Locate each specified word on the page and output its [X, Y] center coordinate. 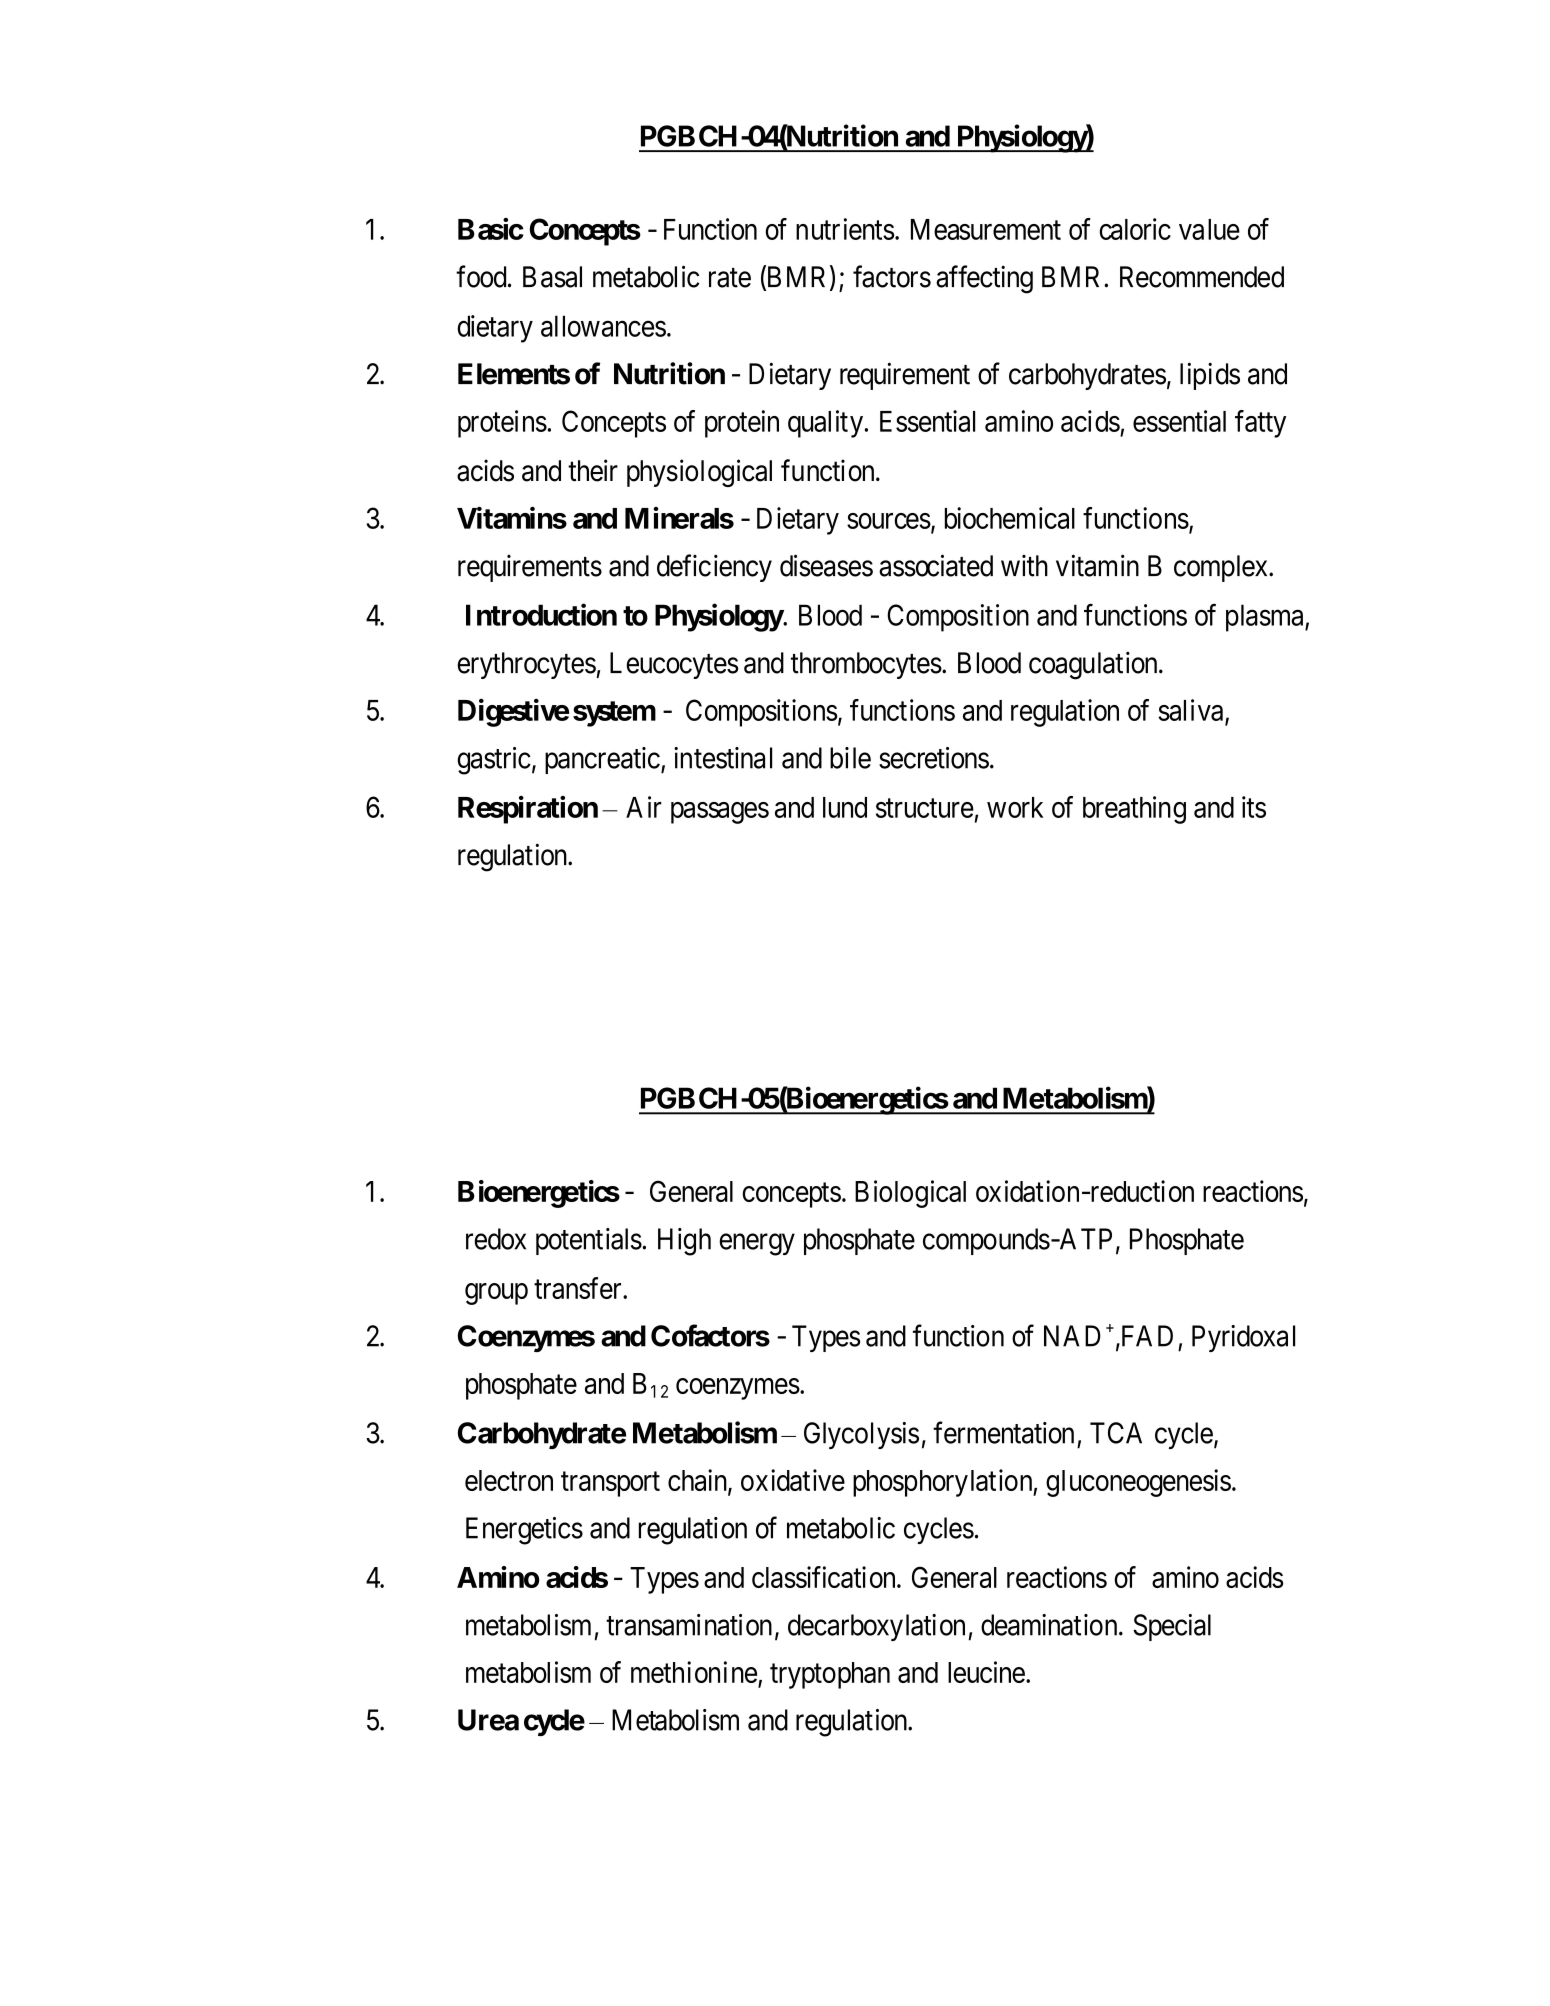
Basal [552, 277]
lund [845, 807]
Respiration [528, 810]
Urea [488, 1720]
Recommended [1202, 277]
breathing [1134, 810]
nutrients [845, 229]
